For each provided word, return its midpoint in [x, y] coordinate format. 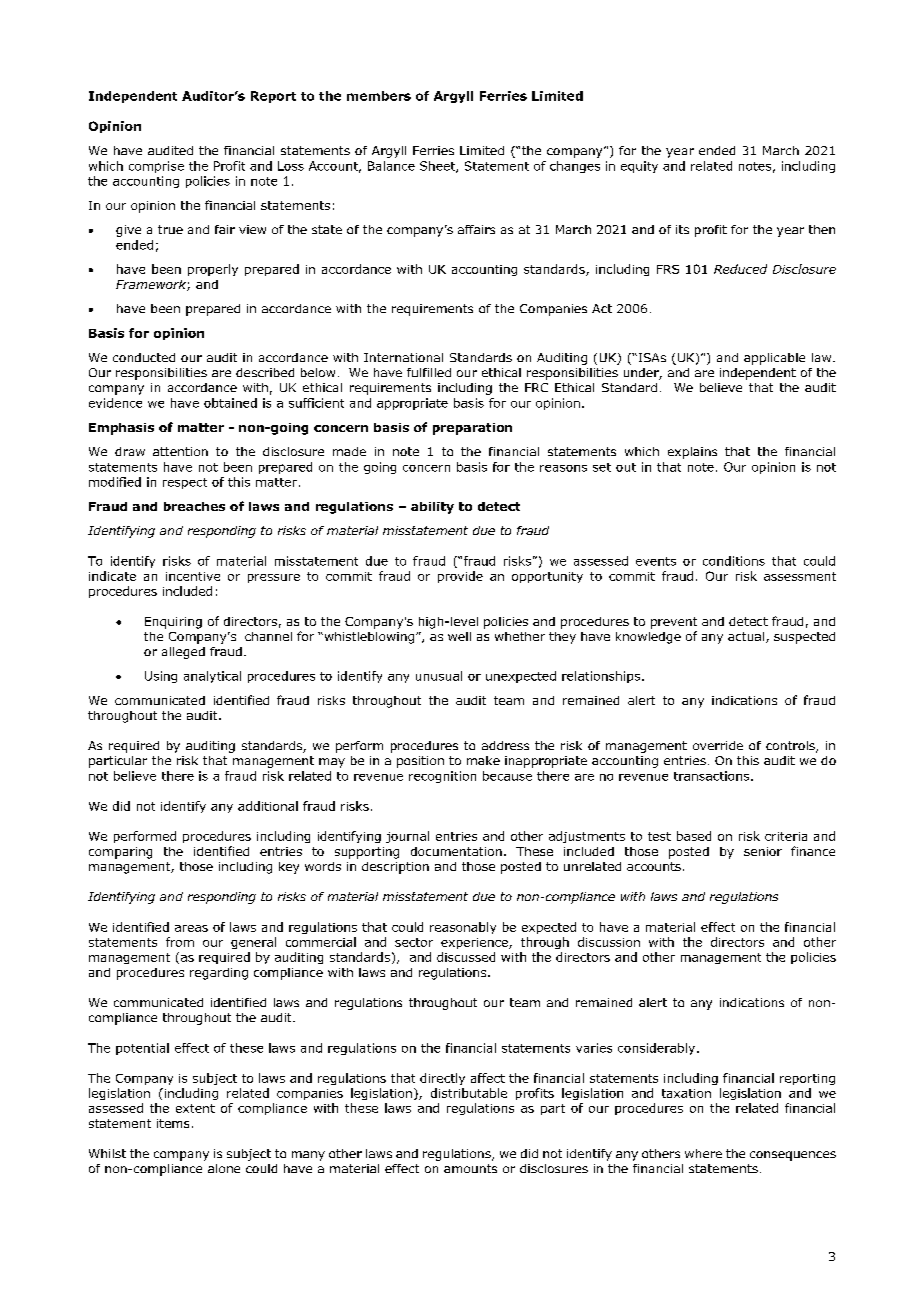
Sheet [438, 167]
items [173, 1123]
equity [639, 167]
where [703, 1153]
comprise [156, 167]
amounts [470, 1168]
